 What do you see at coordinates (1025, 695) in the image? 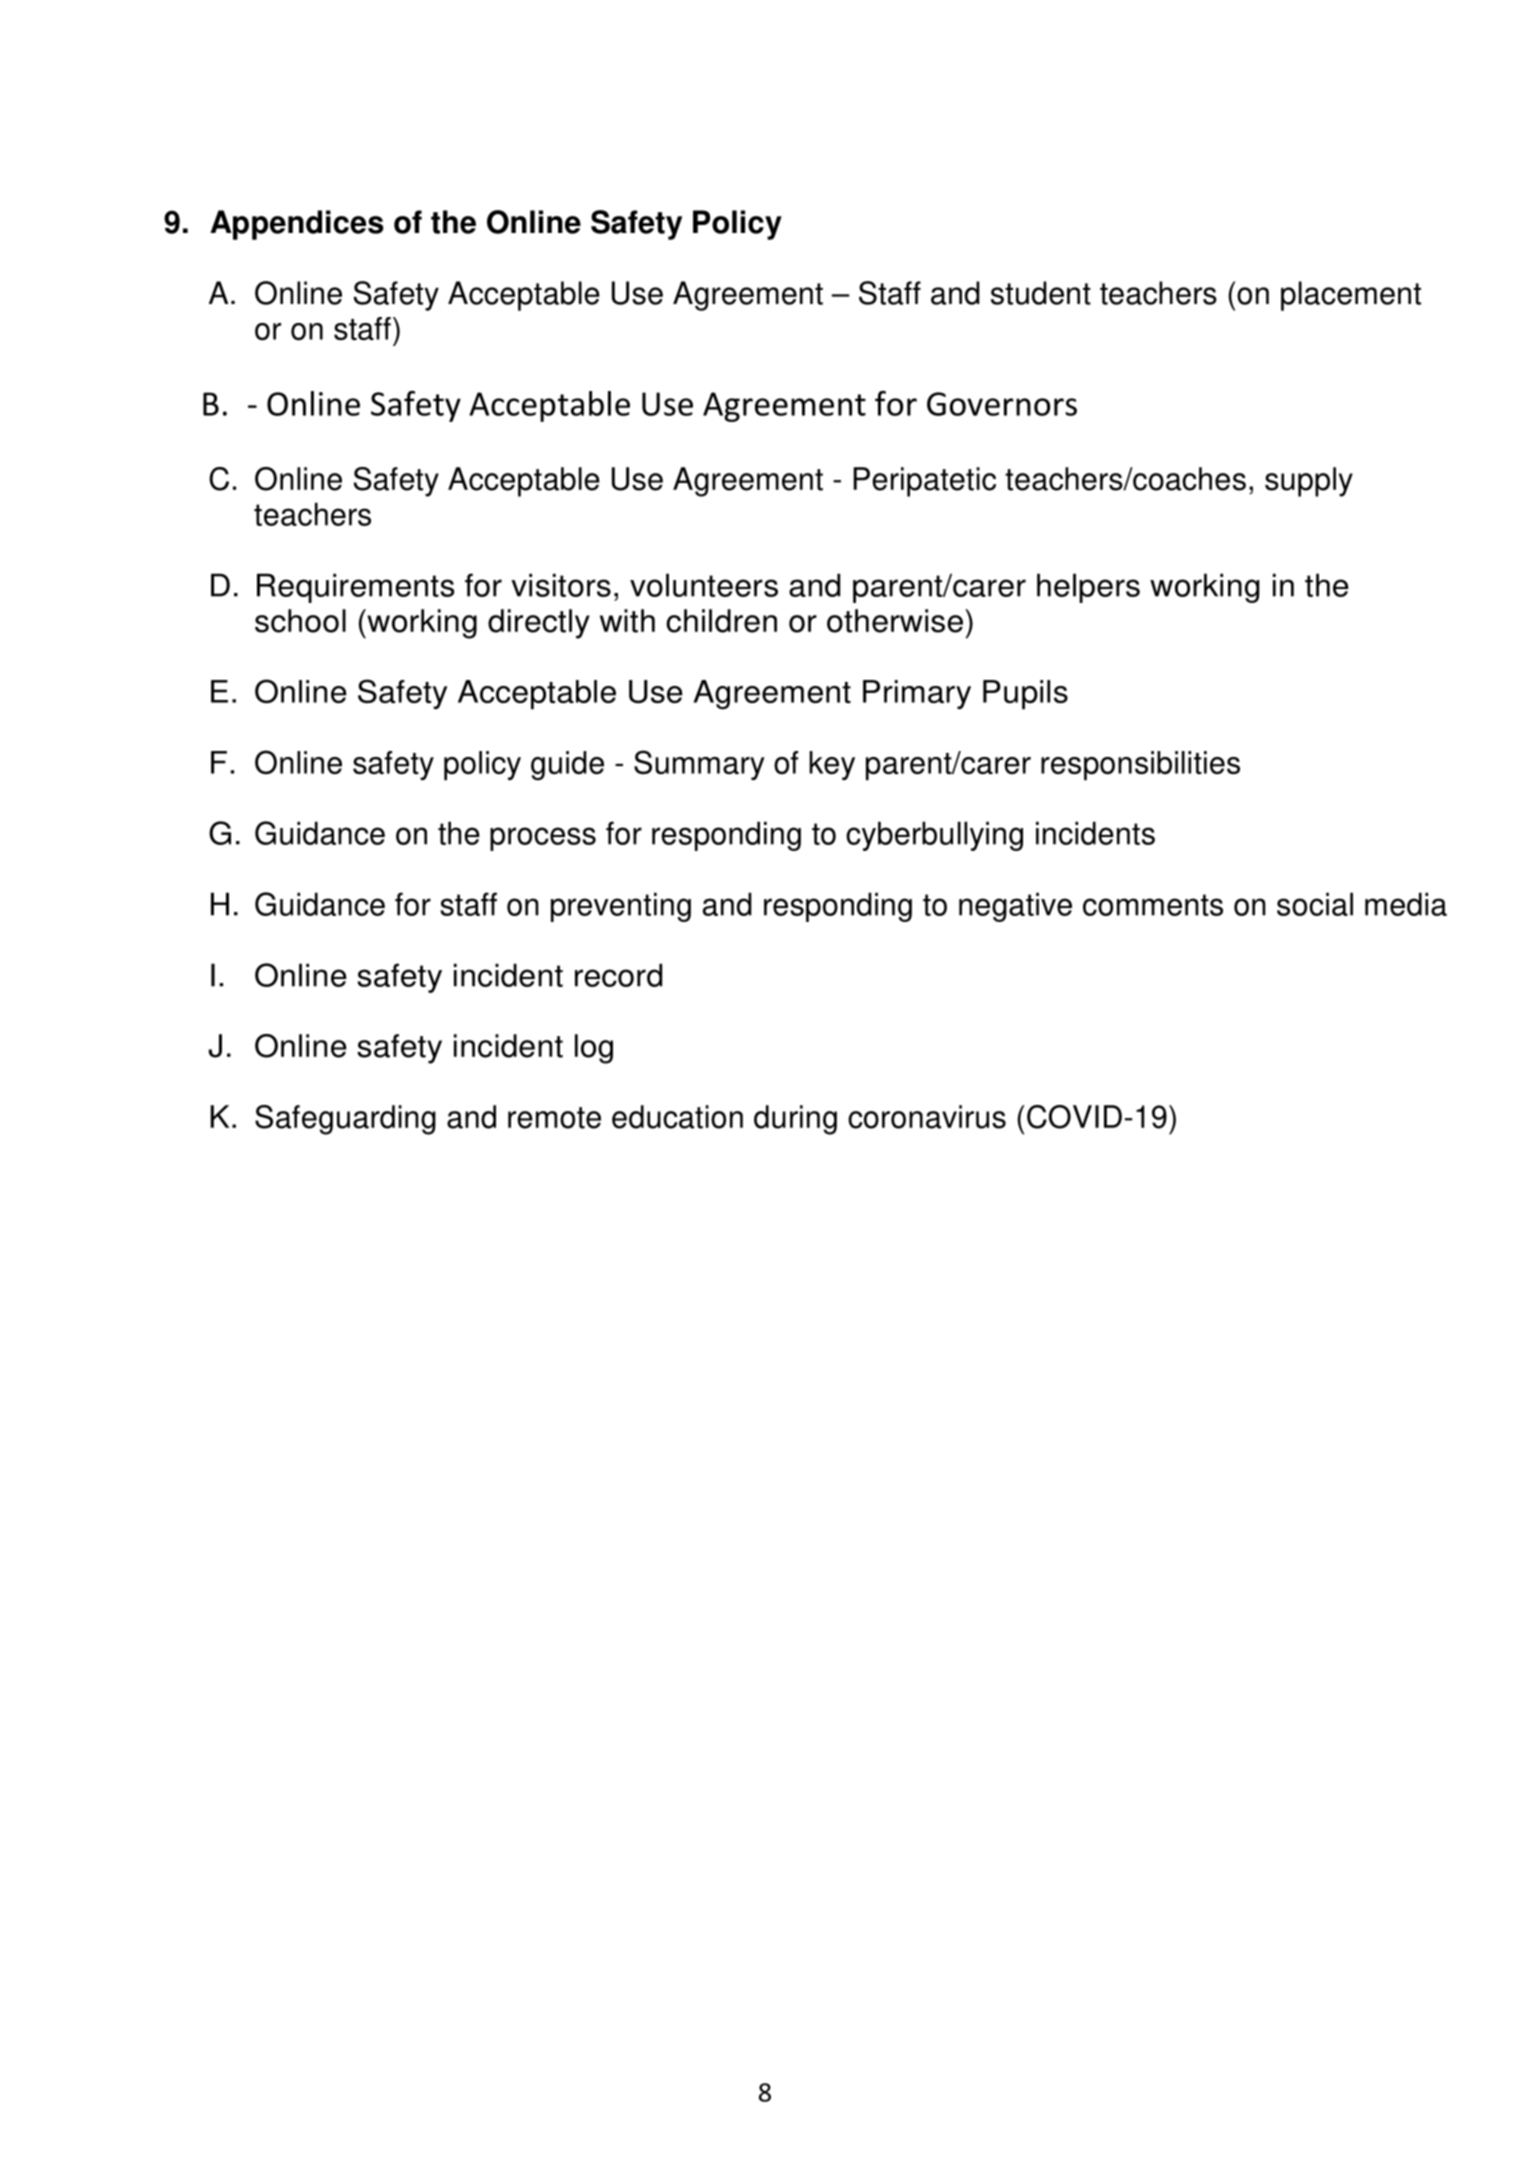
I see `Pupils` at bounding box center [1025, 695].
